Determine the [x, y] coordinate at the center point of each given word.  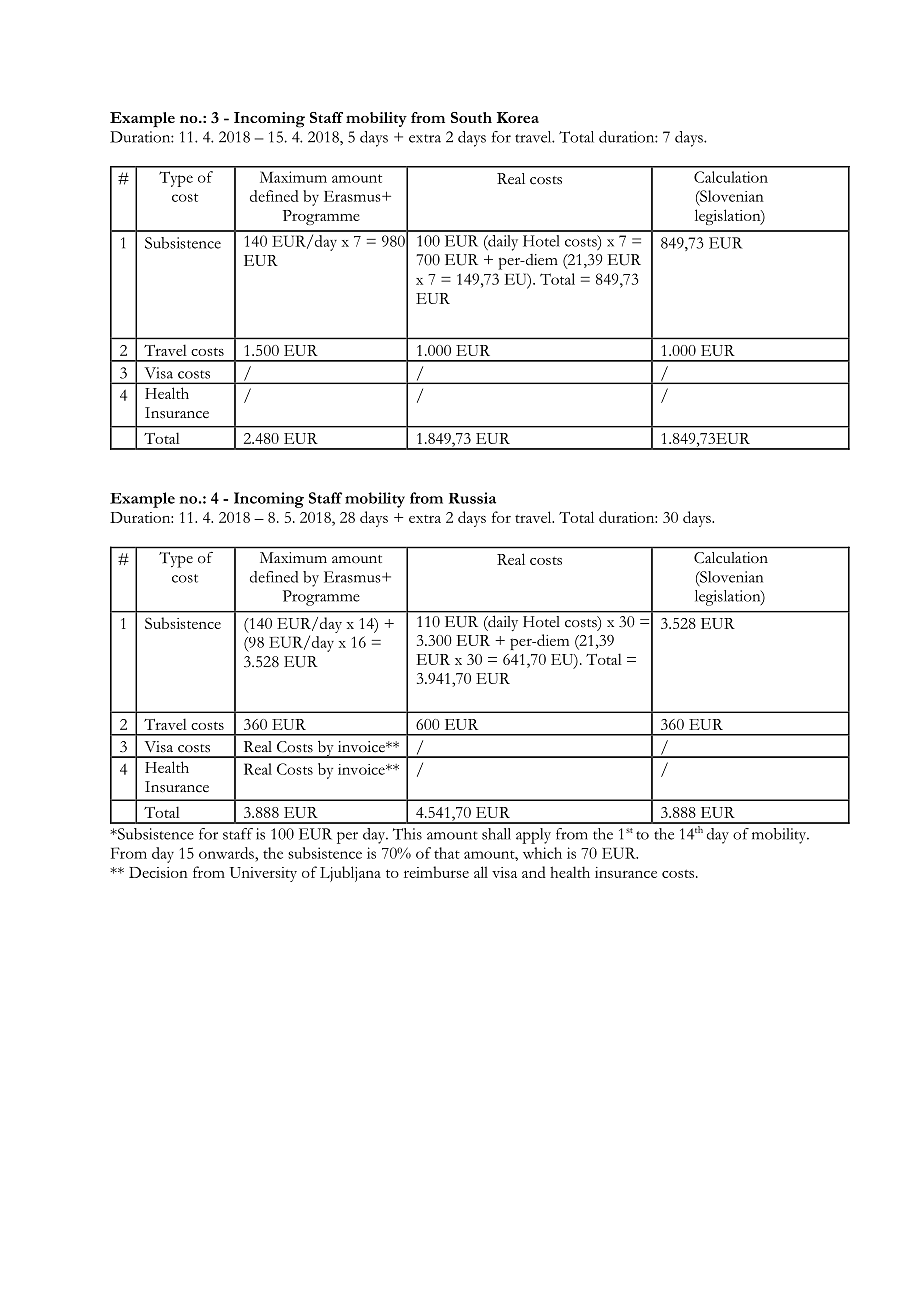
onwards [227, 853]
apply [533, 836]
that [447, 853]
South [471, 117]
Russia [472, 498]
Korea [518, 117]
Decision [158, 872]
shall [496, 834]
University [263, 874]
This [407, 834]
